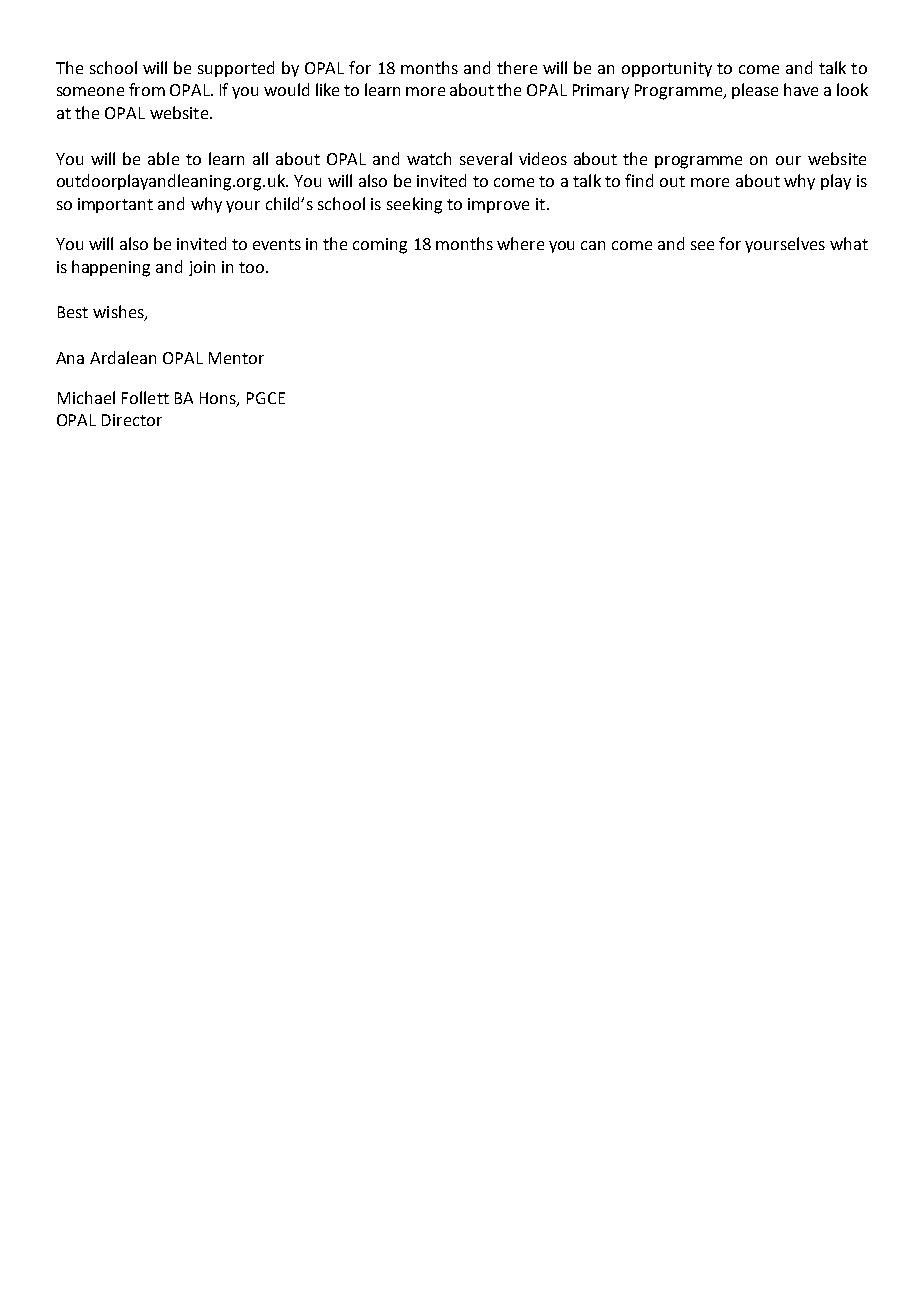  What do you see at coordinates (486, 158) in the image?
I see `several` at bounding box center [486, 158].
